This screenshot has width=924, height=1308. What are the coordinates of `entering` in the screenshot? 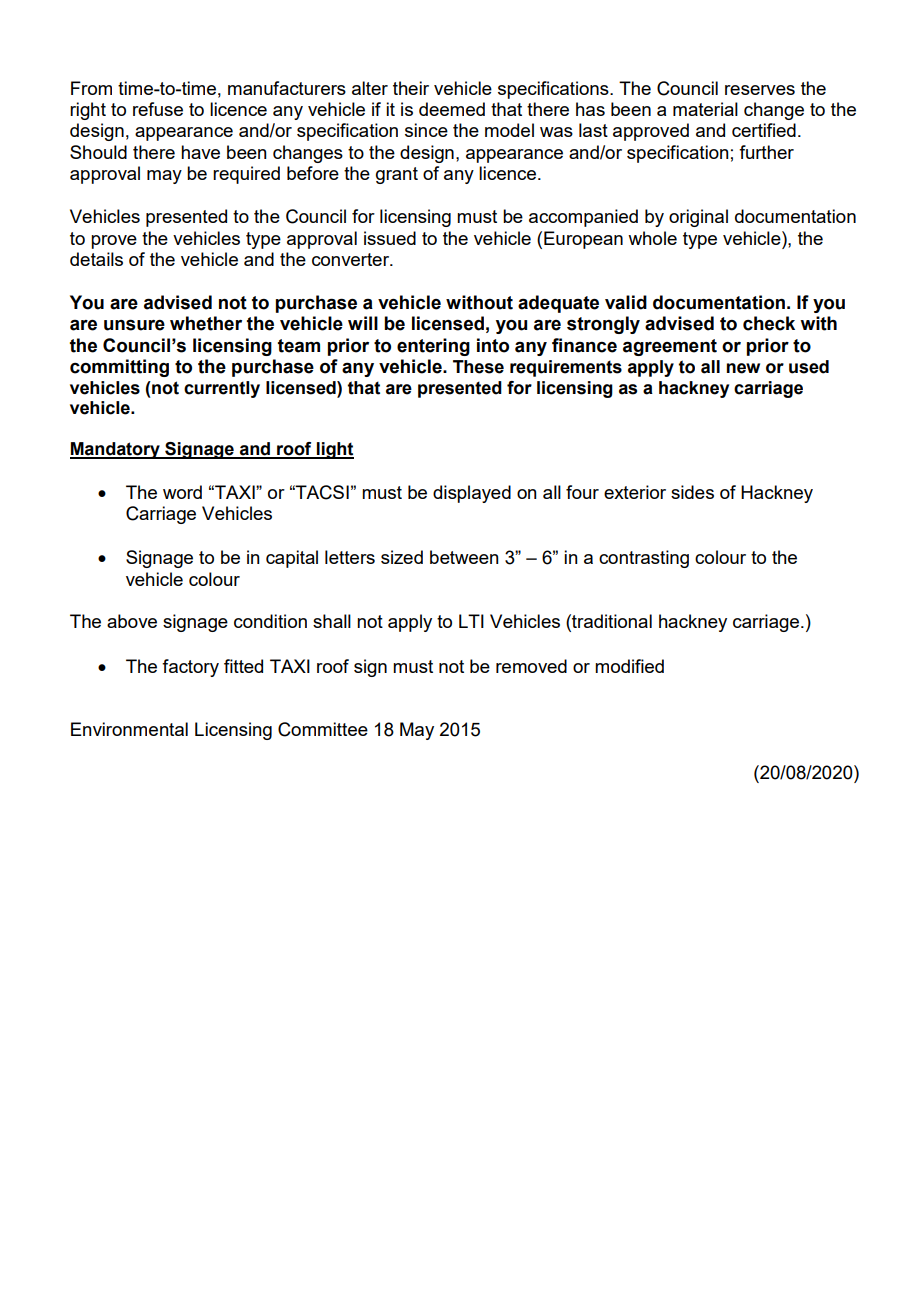 It's located at (433, 347).
